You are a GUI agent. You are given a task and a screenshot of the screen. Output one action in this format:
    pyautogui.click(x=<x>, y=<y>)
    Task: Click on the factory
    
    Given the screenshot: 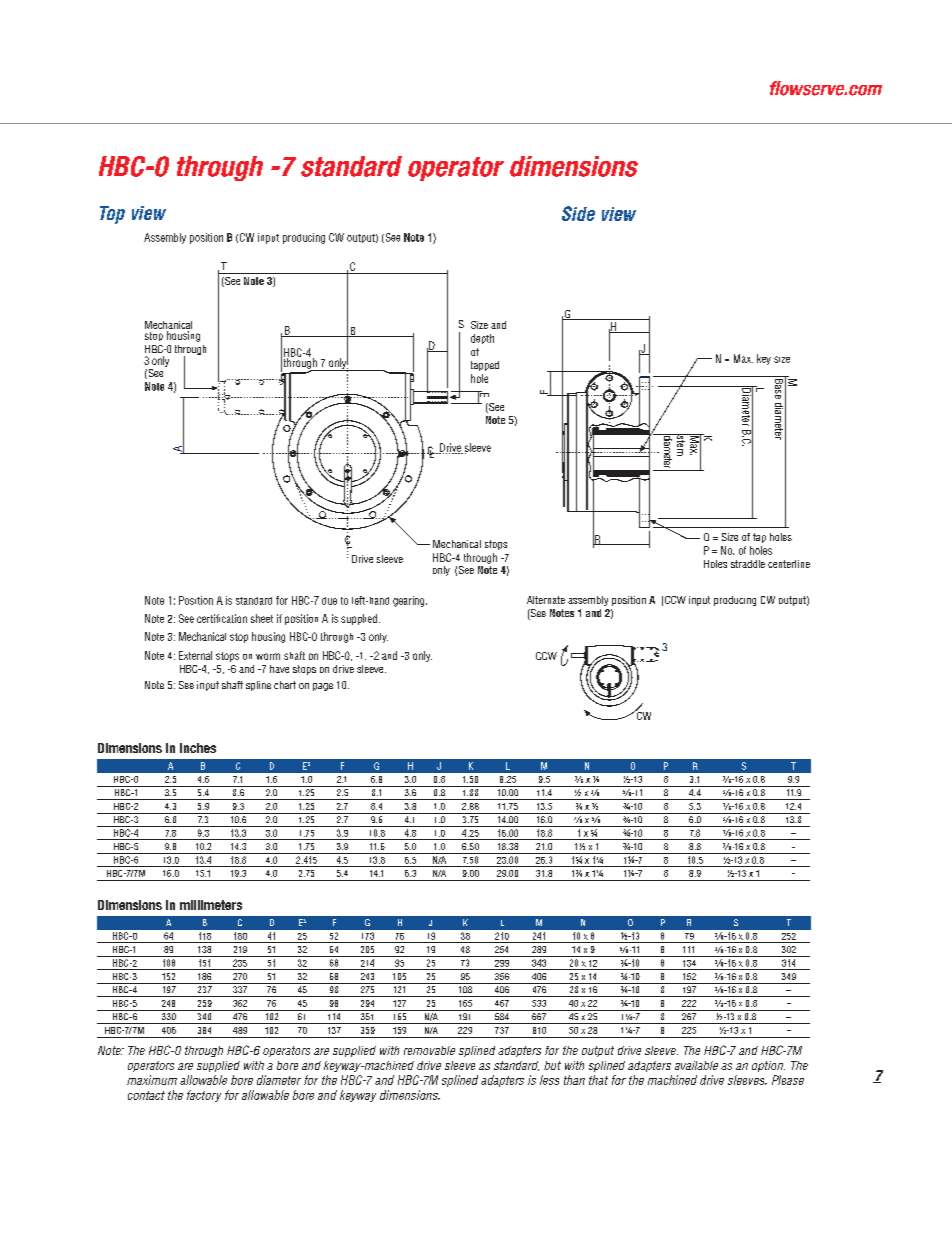 What is the action you would take?
    pyautogui.click(x=204, y=1096)
